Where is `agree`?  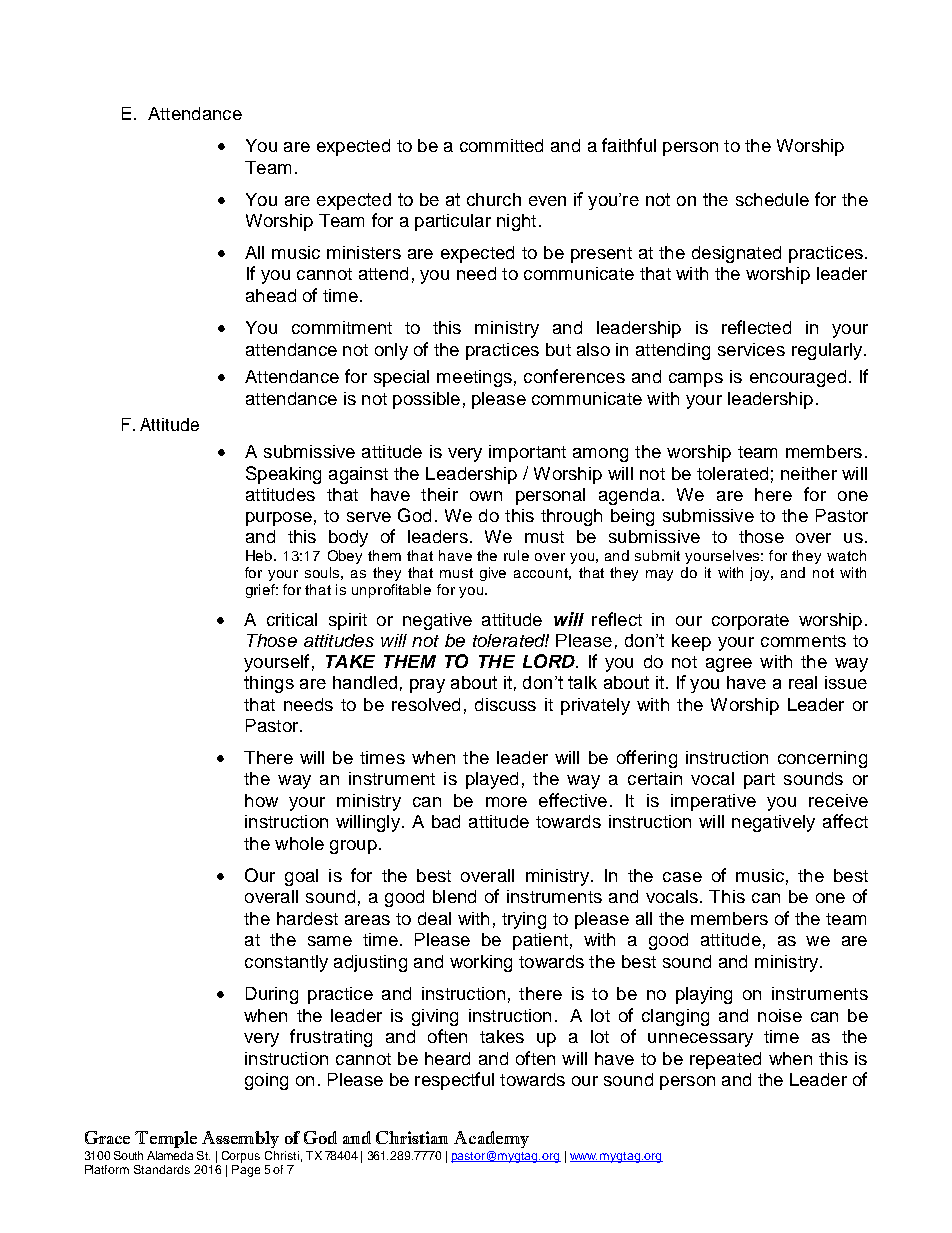 agree is located at coordinates (729, 665).
